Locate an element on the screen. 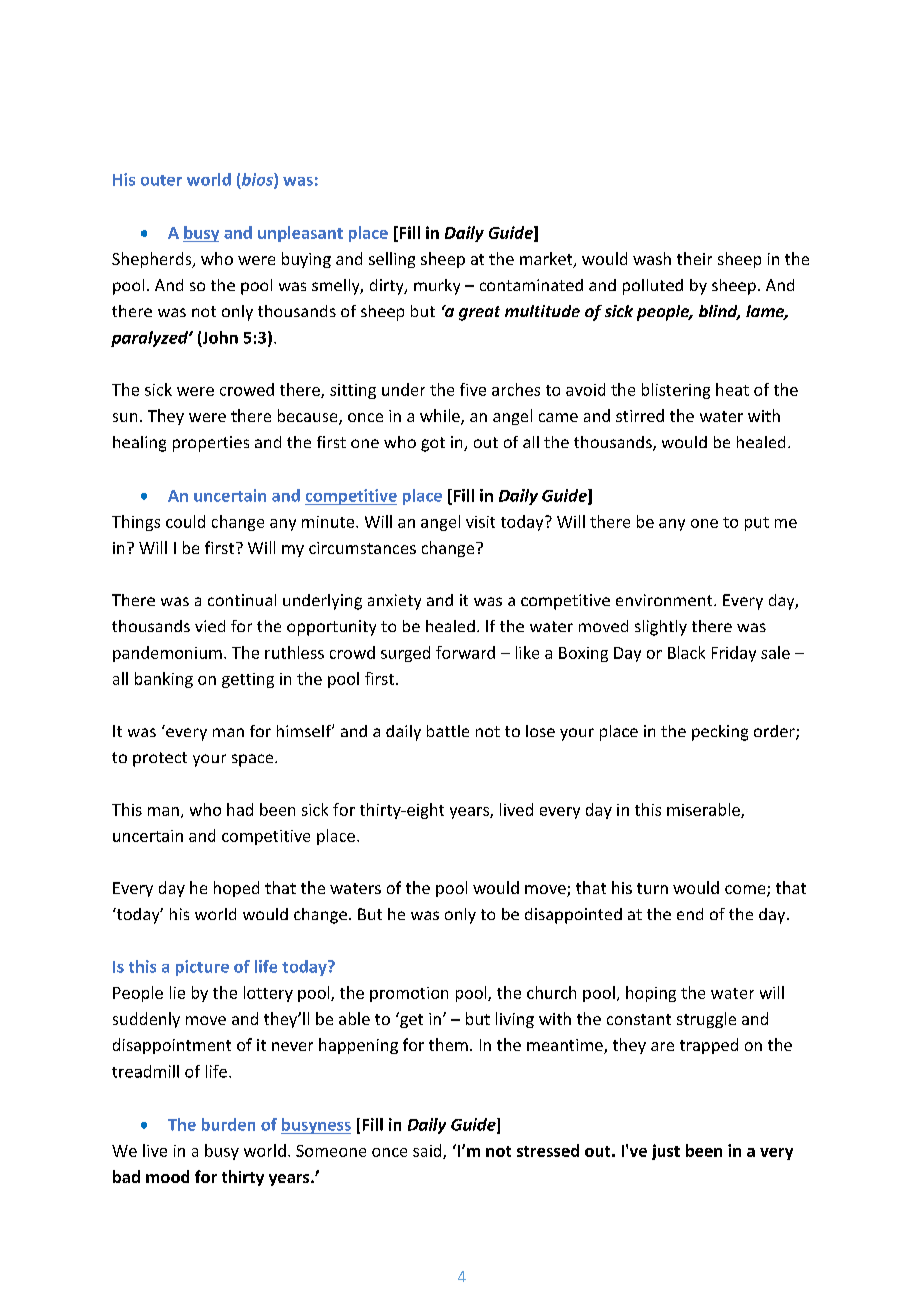 The image size is (924, 1308). Black is located at coordinates (686, 652).
